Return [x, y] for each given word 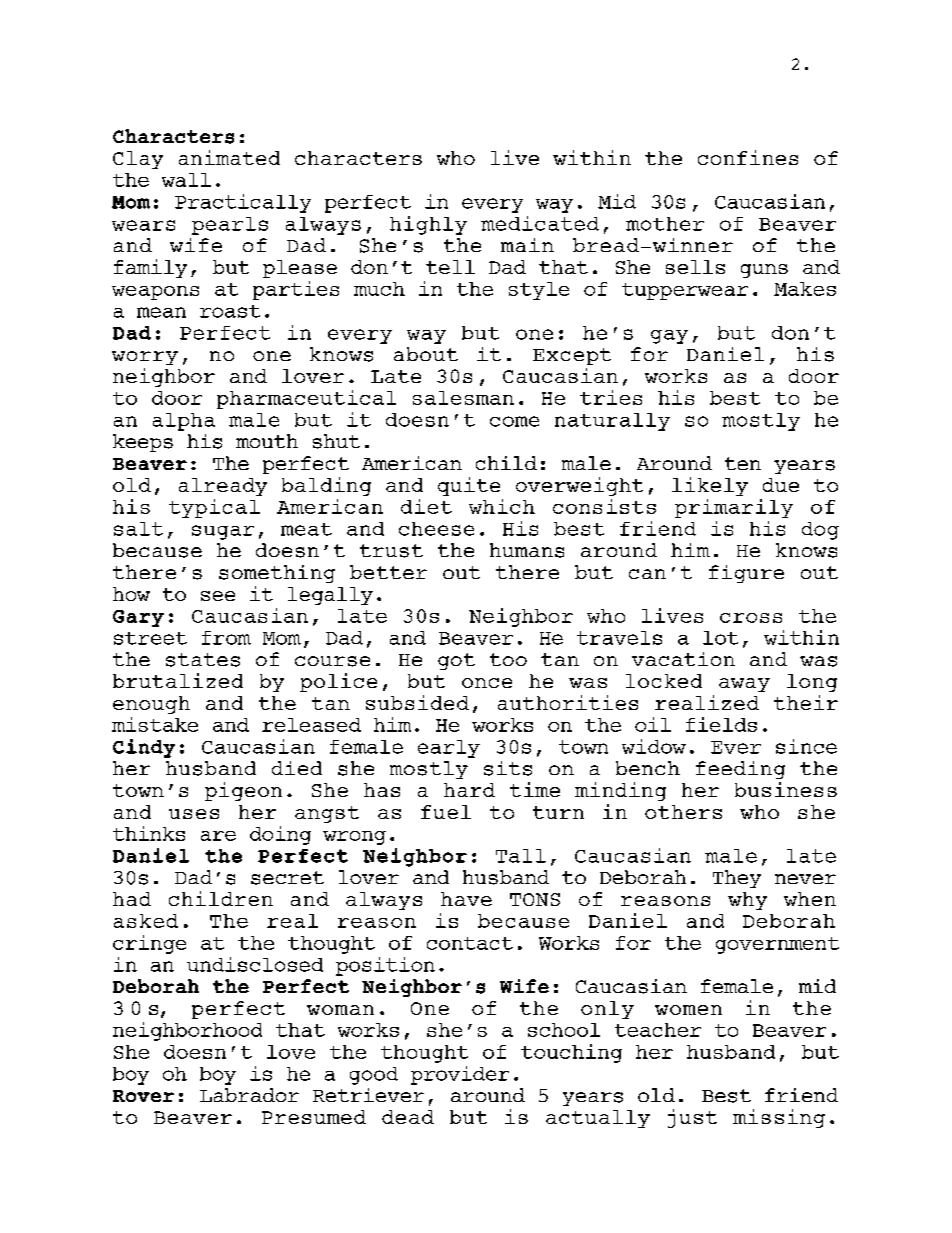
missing [779, 1118]
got [456, 661]
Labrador [249, 1095]
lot [720, 638]
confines [748, 157]
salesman [463, 398]
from [226, 638]
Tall [521, 856]
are [218, 836]
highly [428, 225]
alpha [184, 422]
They [737, 879]
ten [743, 463]
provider [460, 1075]
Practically [243, 203]
